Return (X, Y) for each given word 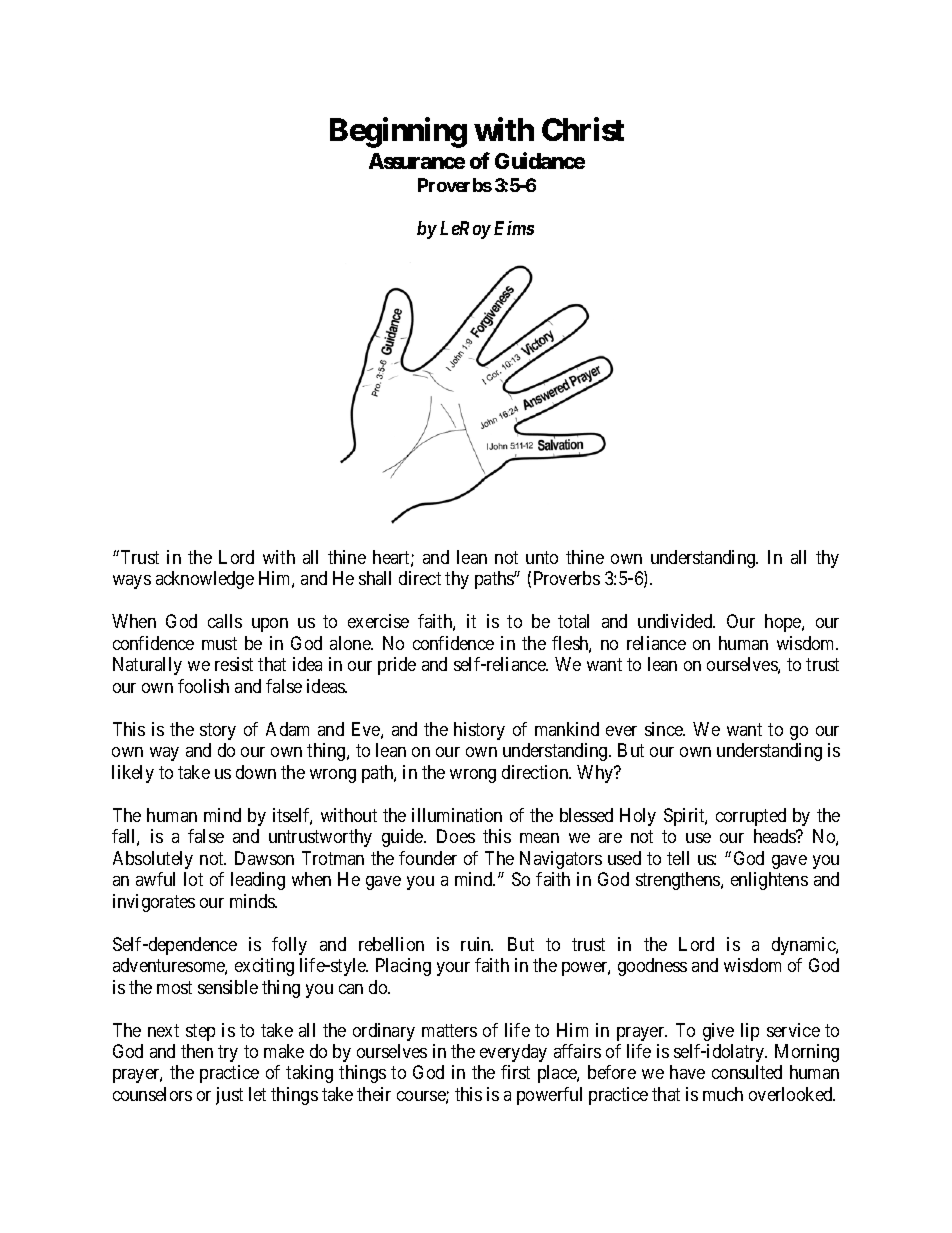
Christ (583, 129)
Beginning (398, 132)
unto (542, 557)
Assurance (417, 161)
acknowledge (205, 580)
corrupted (751, 817)
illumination (457, 815)
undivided (676, 621)
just (229, 1096)
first (515, 1072)
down (256, 772)
